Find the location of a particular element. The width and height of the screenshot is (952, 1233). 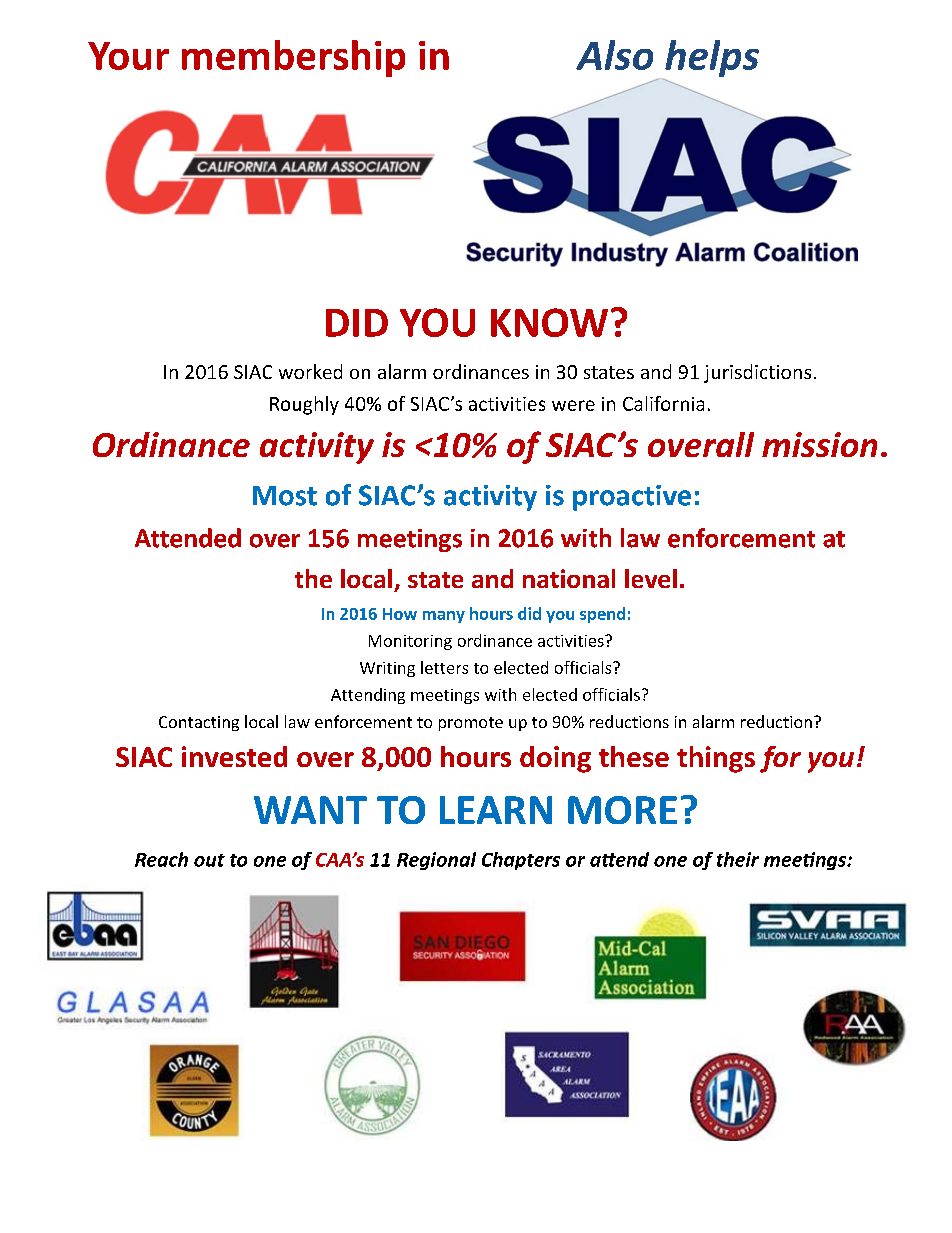

jurisdictions is located at coordinates (757, 373).
